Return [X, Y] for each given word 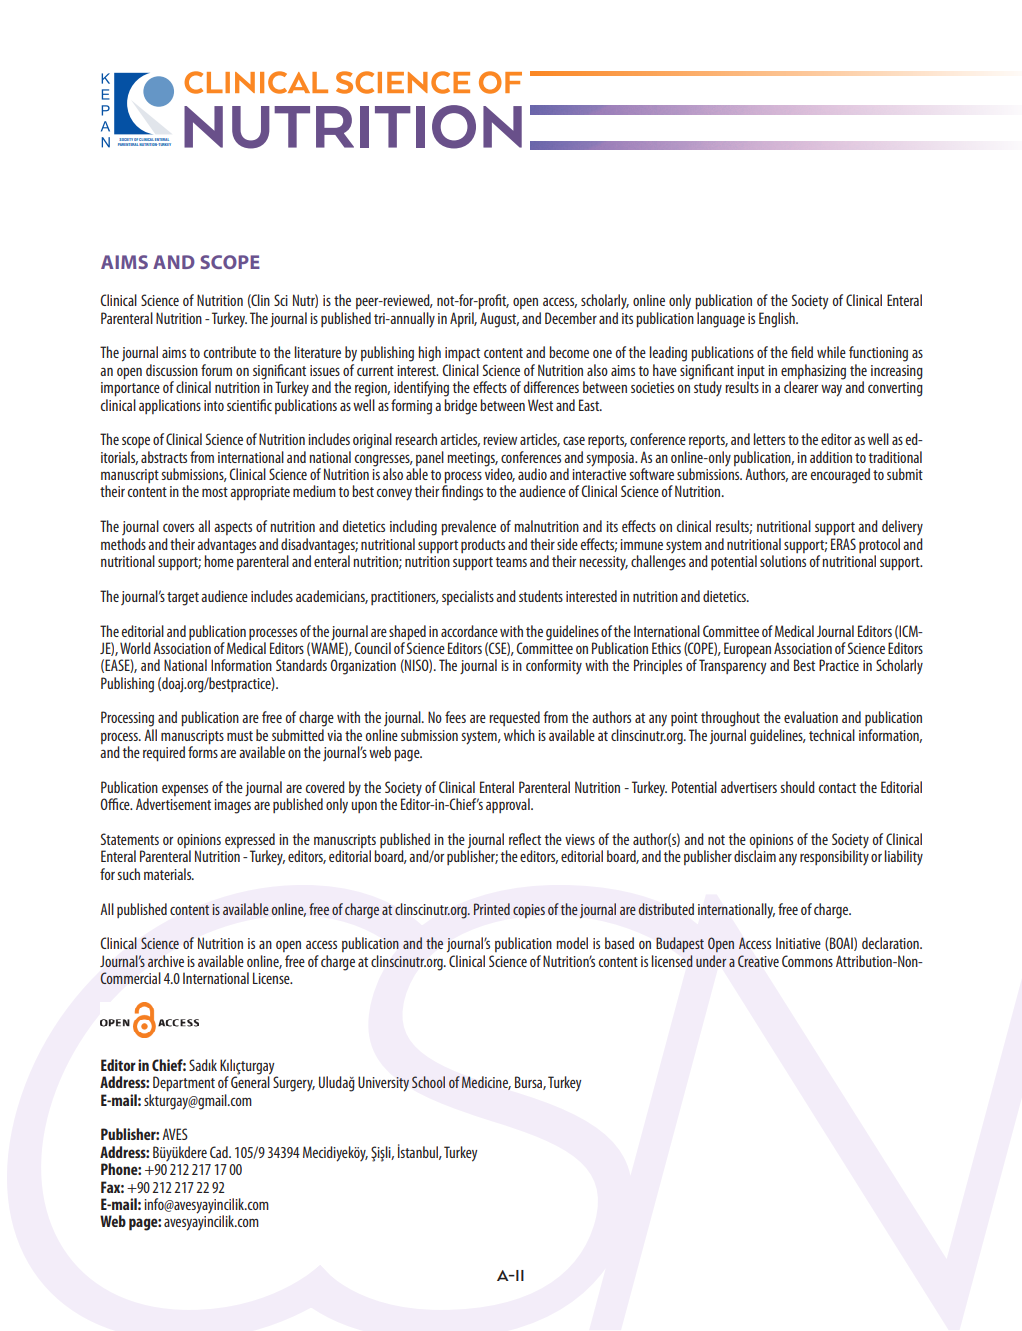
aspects [233, 528]
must [240, 736]
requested [514, 718]
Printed [492, 909]
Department [184, 1083]
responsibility [834, 857]
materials [169, 874]
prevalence [468, 527]
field [802, 352]
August [499, 320]
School [428, 1082]
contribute [230, 352]
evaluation [811, 717]
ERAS [843, 544]
